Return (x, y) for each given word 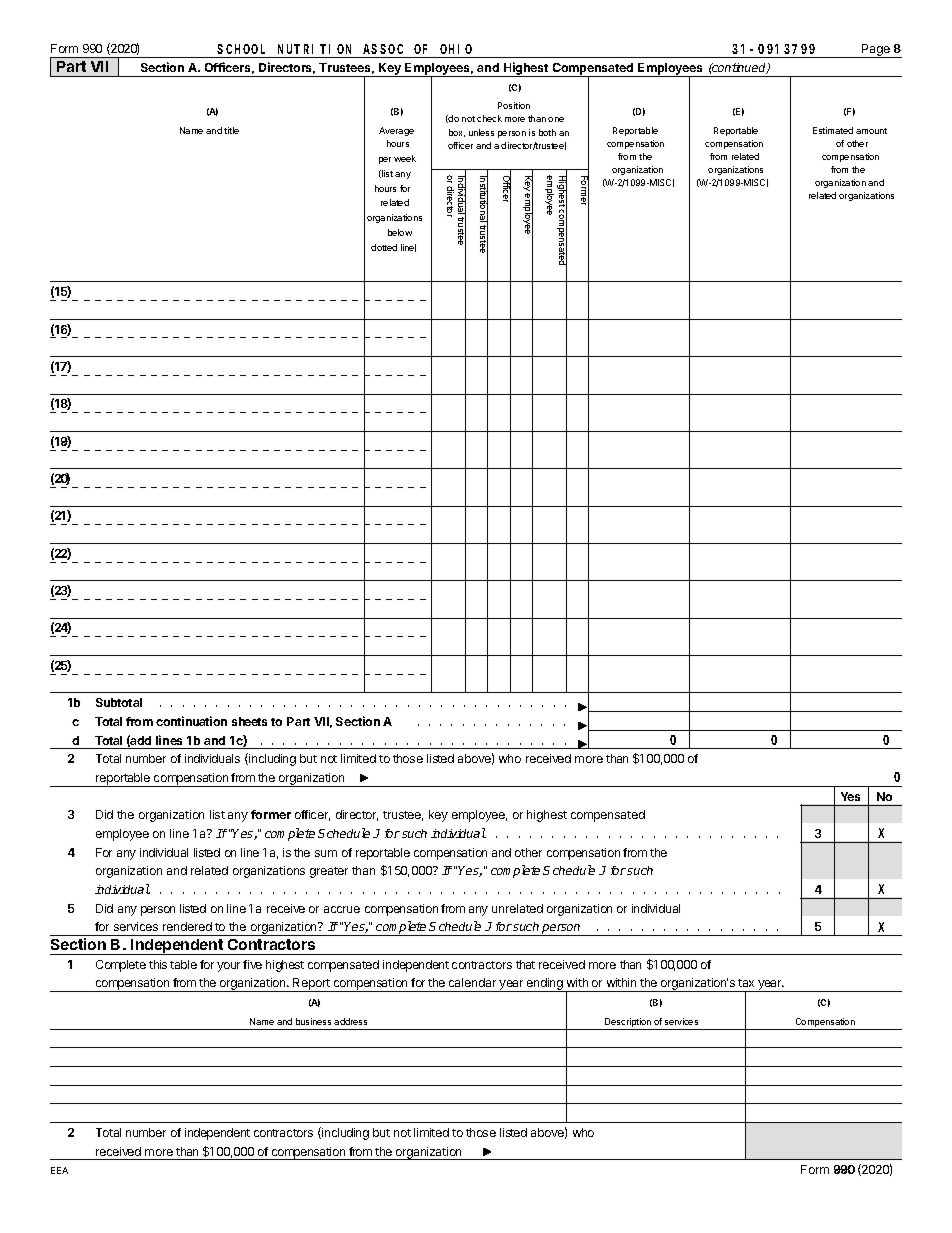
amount (871, 131)
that (525, 964)
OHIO (456, 49)
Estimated (833, 130)
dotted (384, 247)
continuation (191, 721)
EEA (59, 1170)
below (400, 232)
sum (326, 853)
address (350, 1021)
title (231, 130)
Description (628, 1024)
